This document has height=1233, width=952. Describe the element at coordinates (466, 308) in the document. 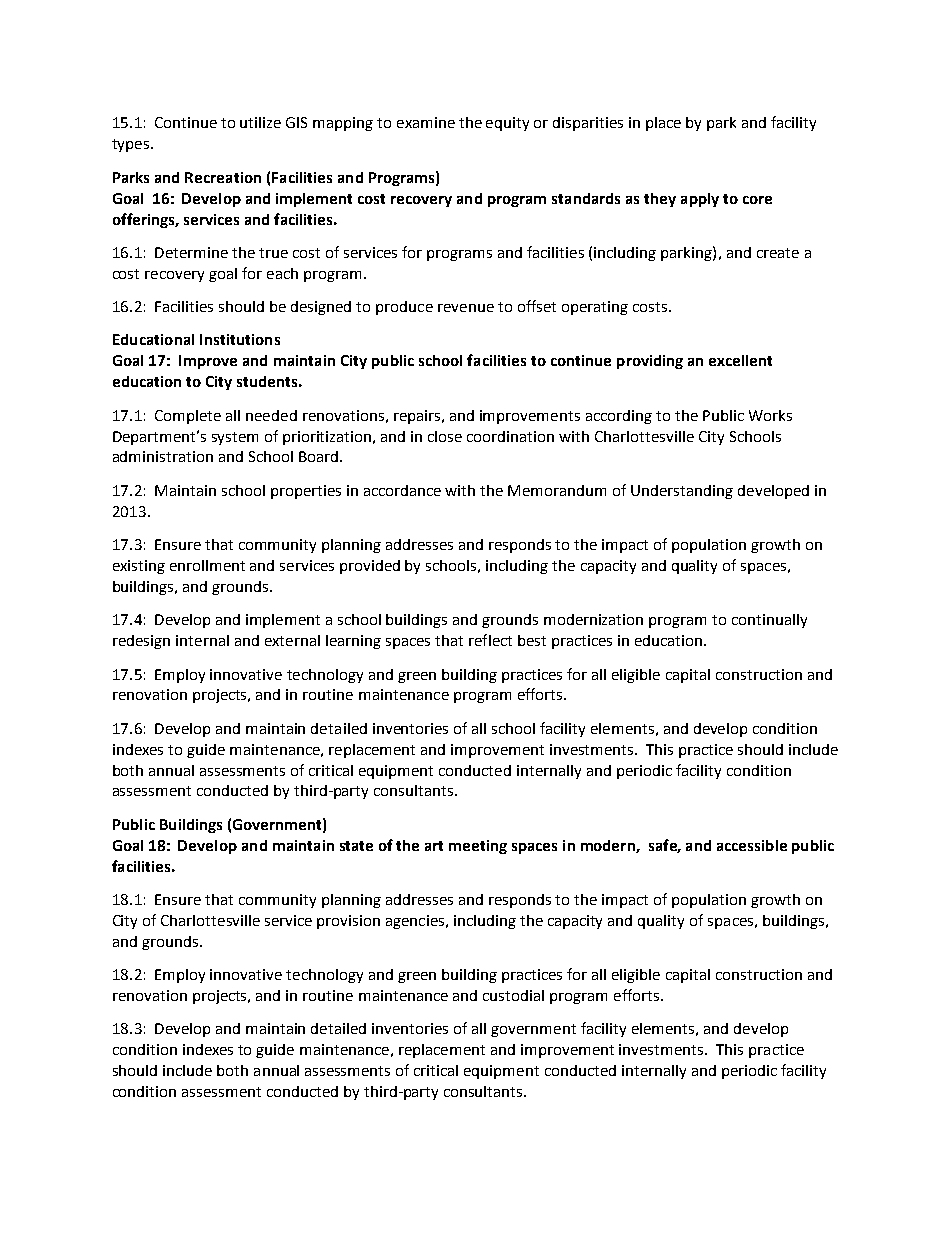

I see `revenue` at that location.
